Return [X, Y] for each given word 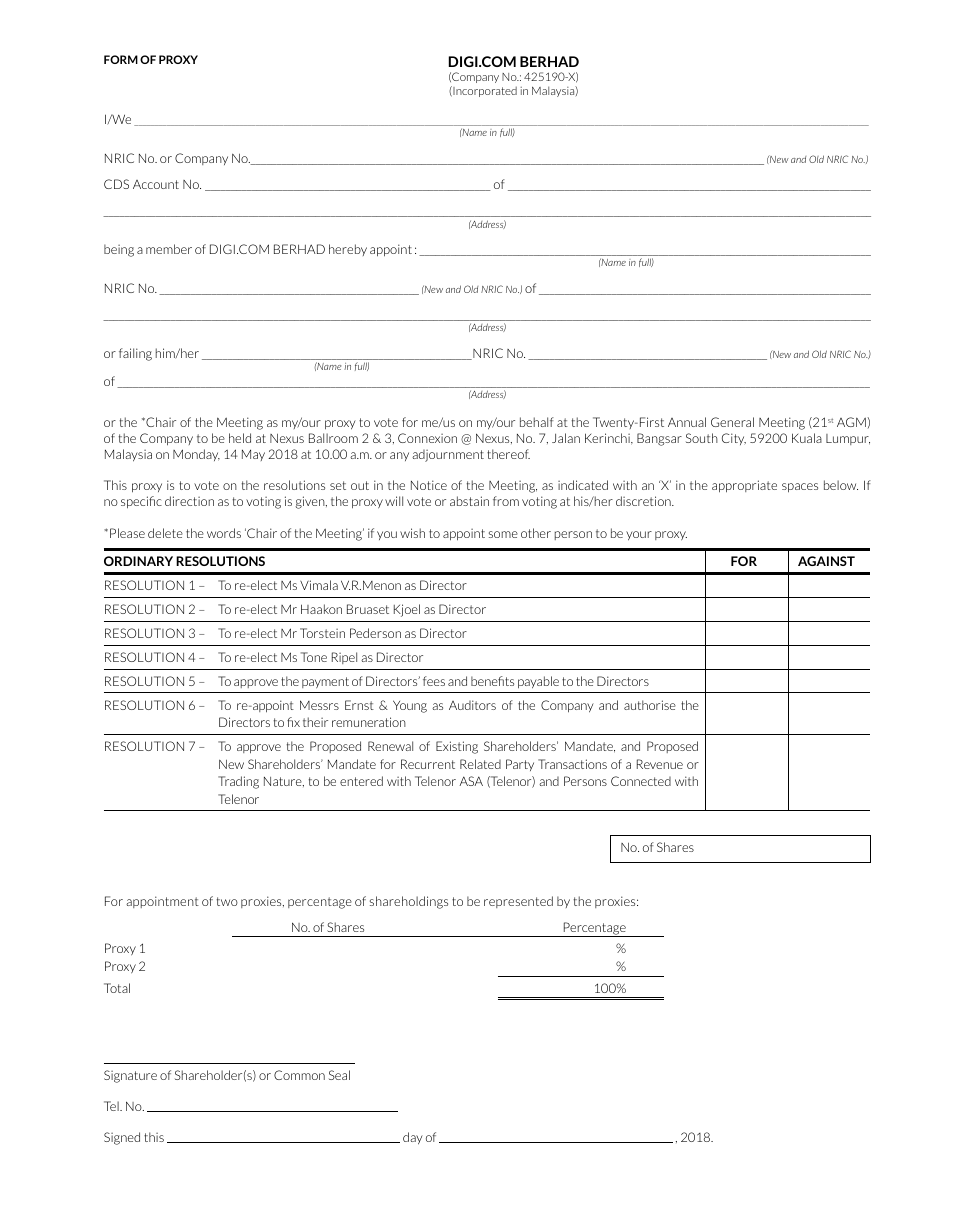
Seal [339, 1075]
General [732, 422]
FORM [121, 59]
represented [518, 902]
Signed [122, 1138]
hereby [348, 250]
